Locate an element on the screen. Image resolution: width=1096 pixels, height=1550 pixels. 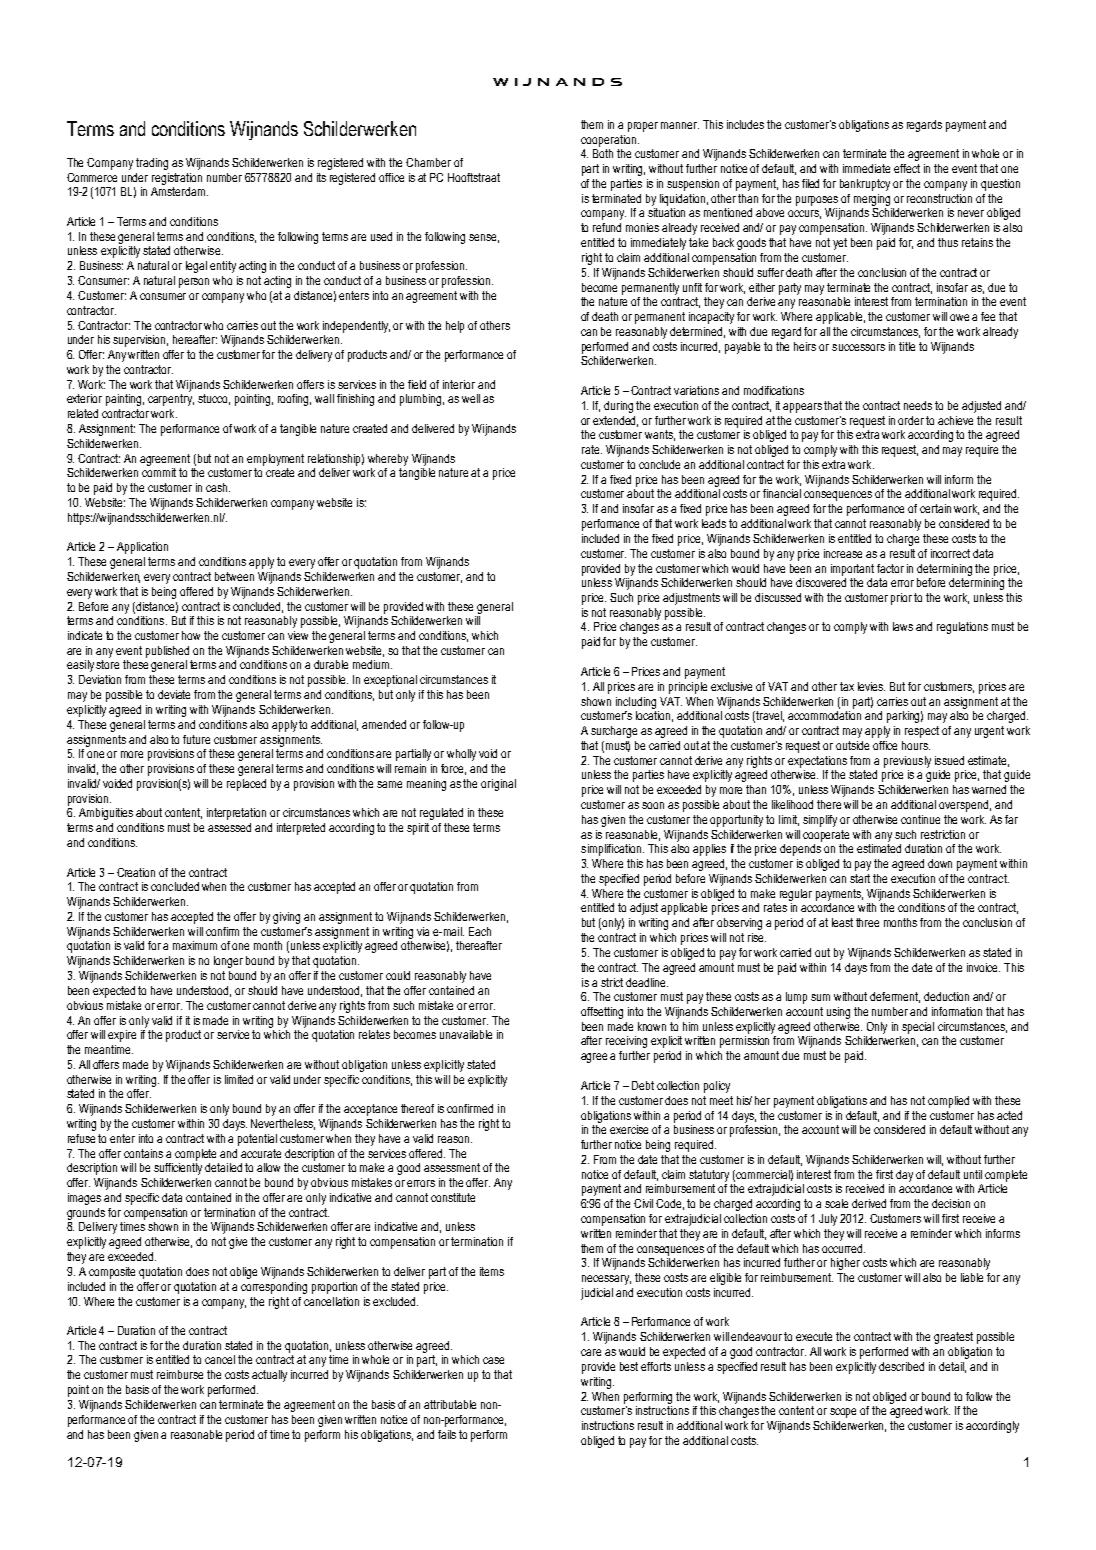
leads is located at coordinates (714, 523).
